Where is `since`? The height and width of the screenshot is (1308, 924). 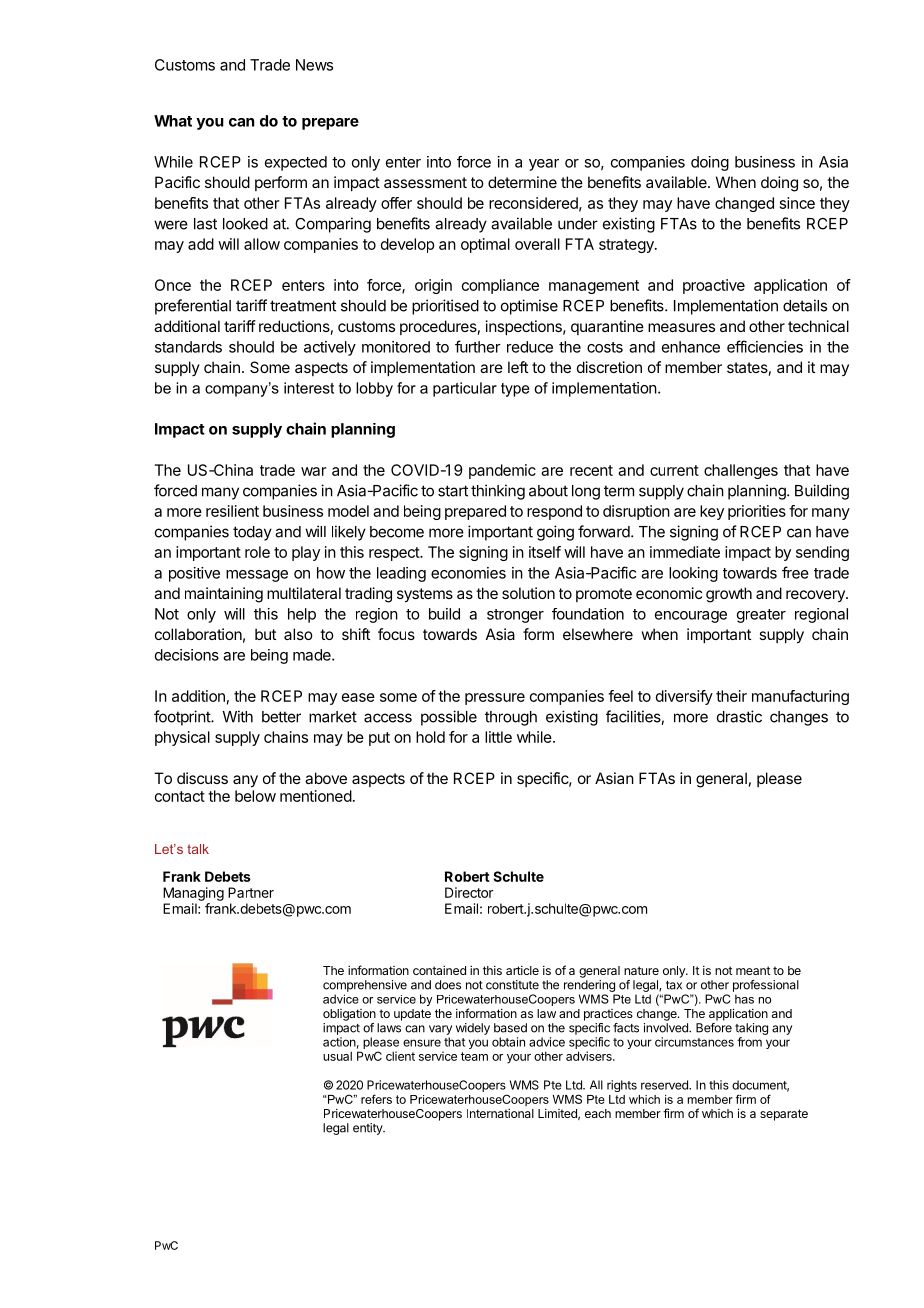 since is located at coordinates (797, 203).
